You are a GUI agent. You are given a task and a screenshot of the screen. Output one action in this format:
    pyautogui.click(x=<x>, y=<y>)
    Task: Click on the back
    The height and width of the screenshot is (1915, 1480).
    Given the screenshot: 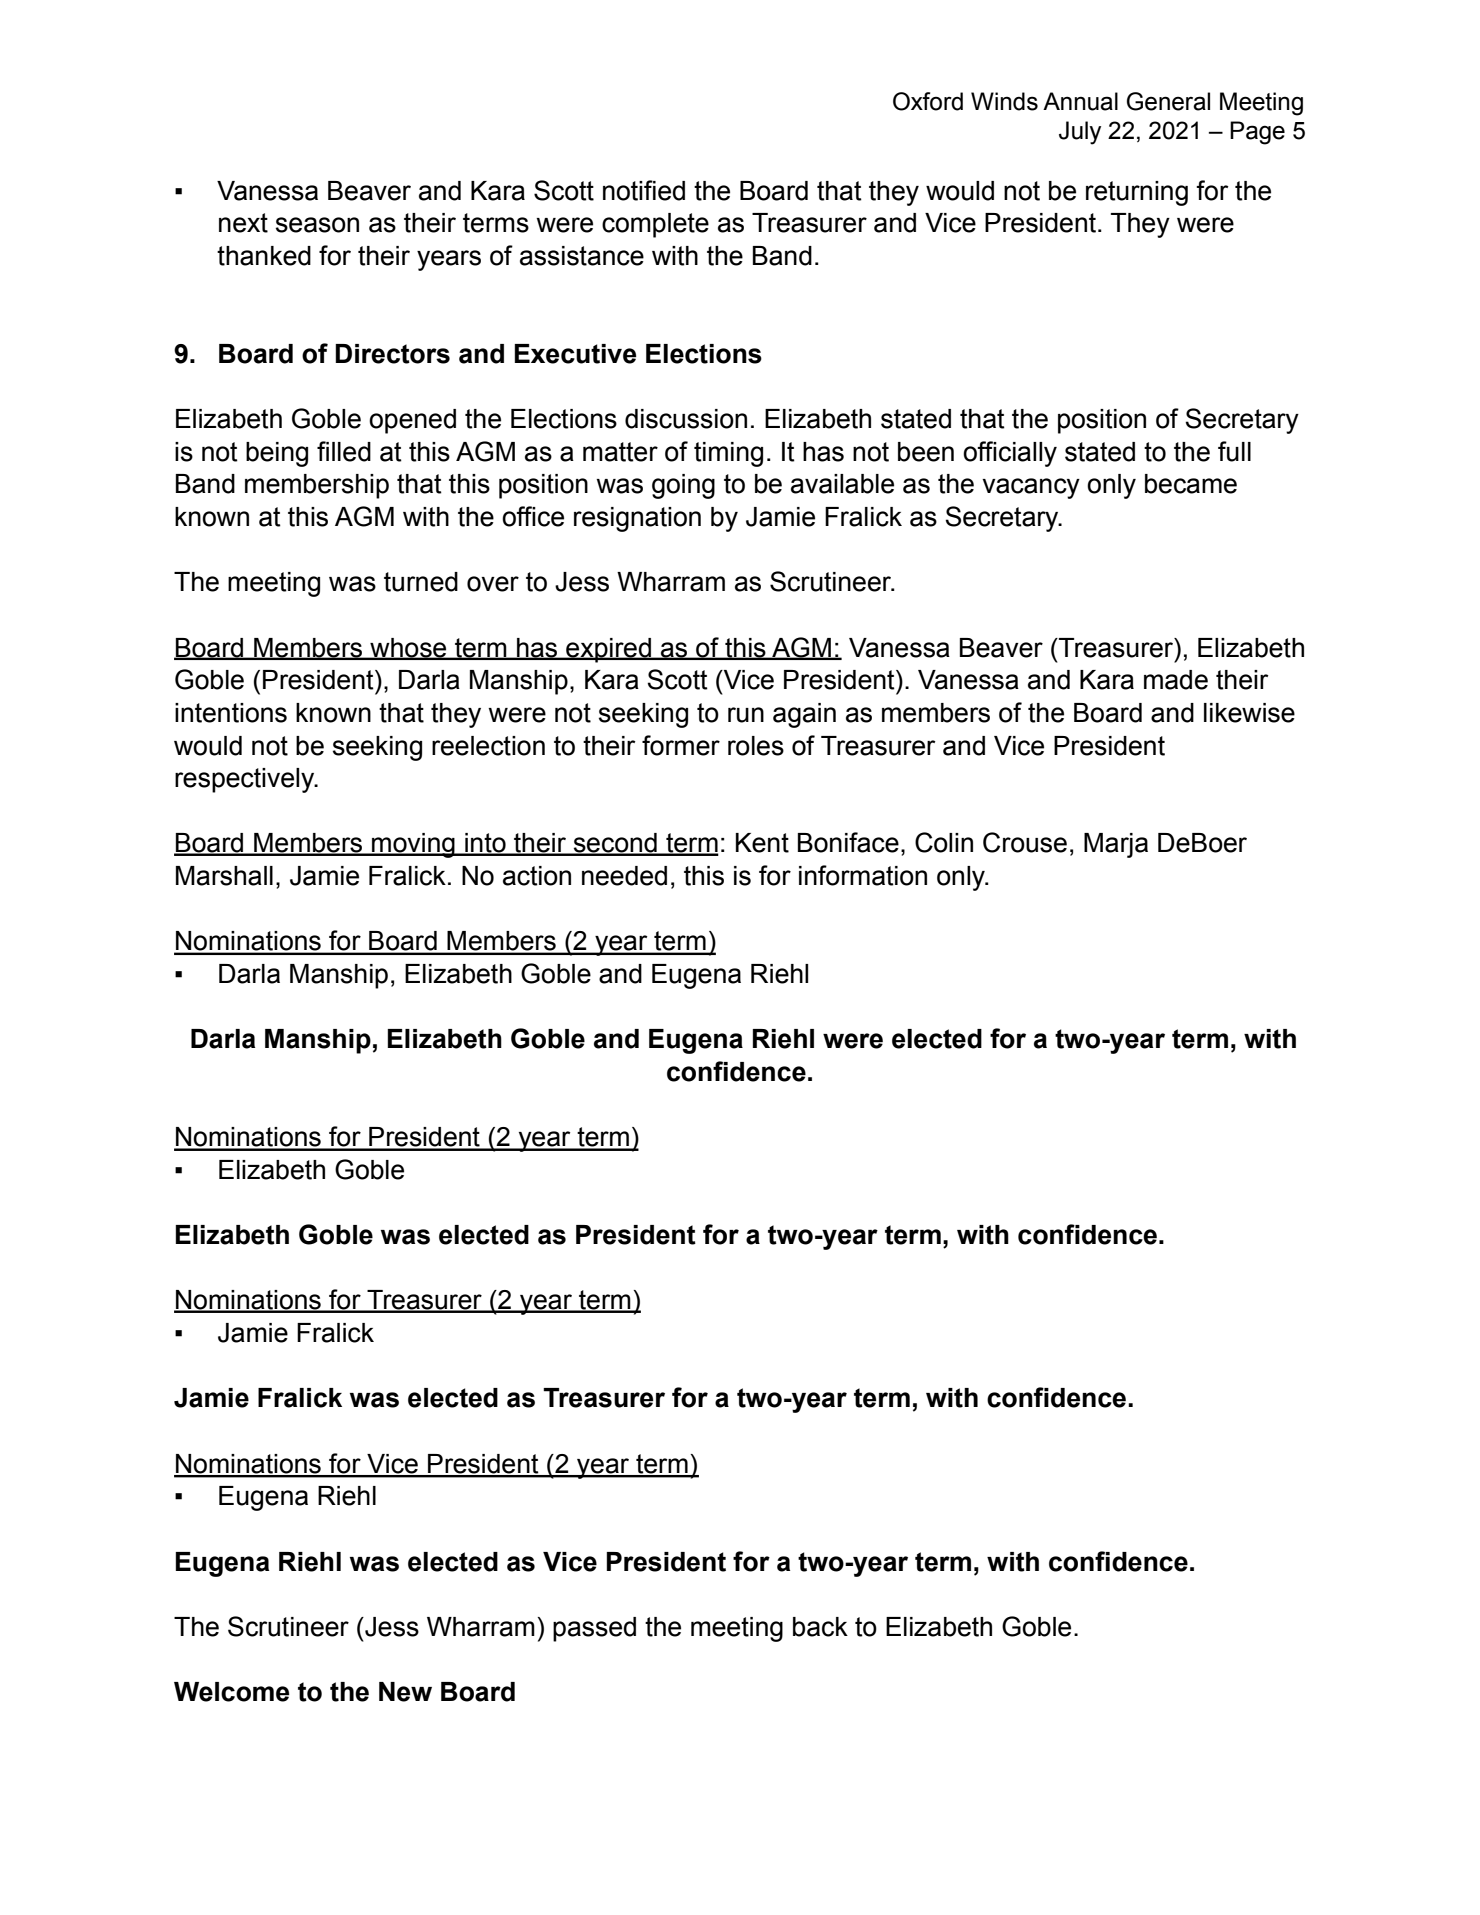 What is the action you would take?
    pyautogui.click(x=820, y=1627)
